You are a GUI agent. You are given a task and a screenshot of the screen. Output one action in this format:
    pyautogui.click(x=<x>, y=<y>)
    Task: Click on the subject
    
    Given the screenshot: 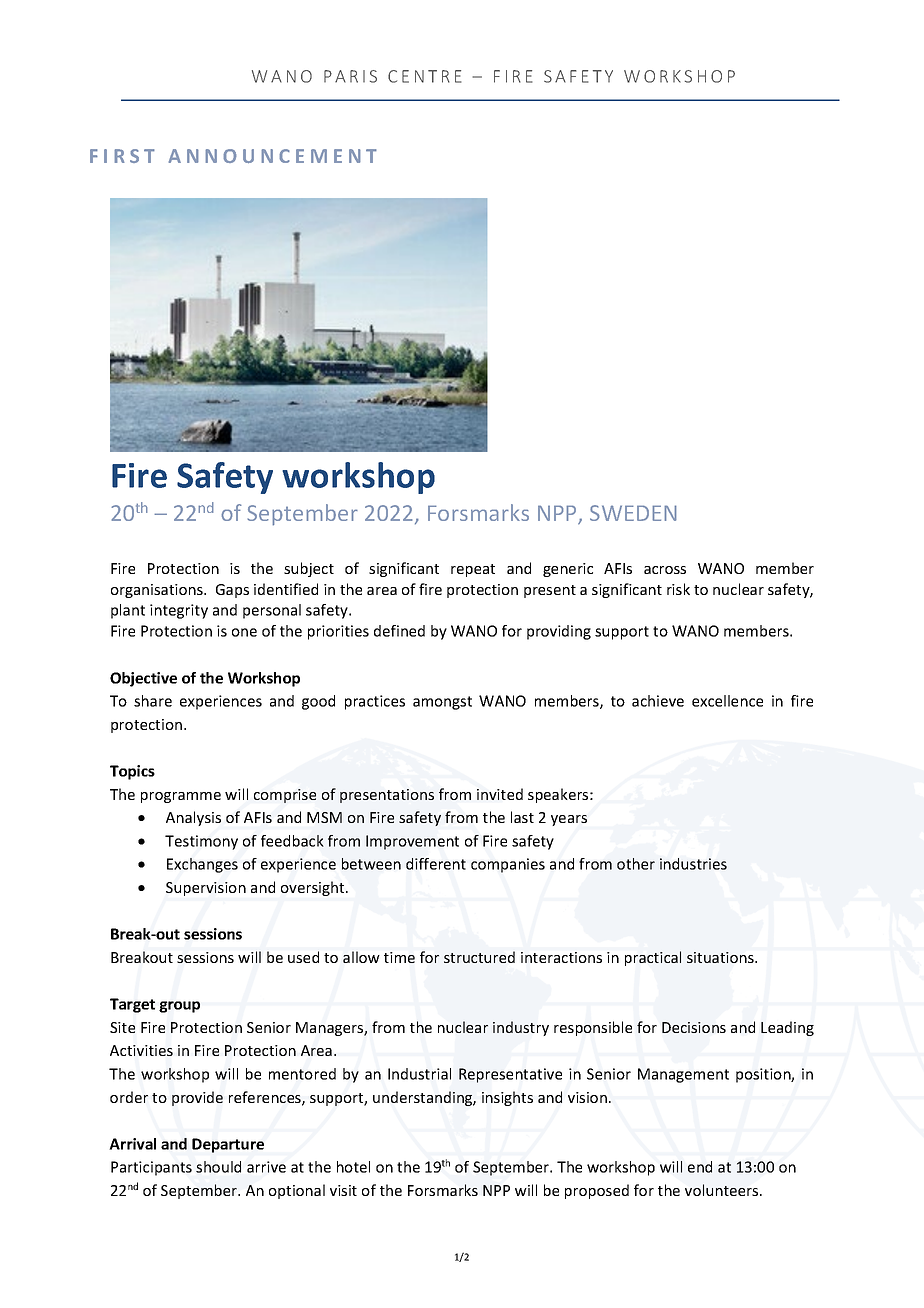 What is the action you would take?
    pyautogui.click(x=309, y=569)
